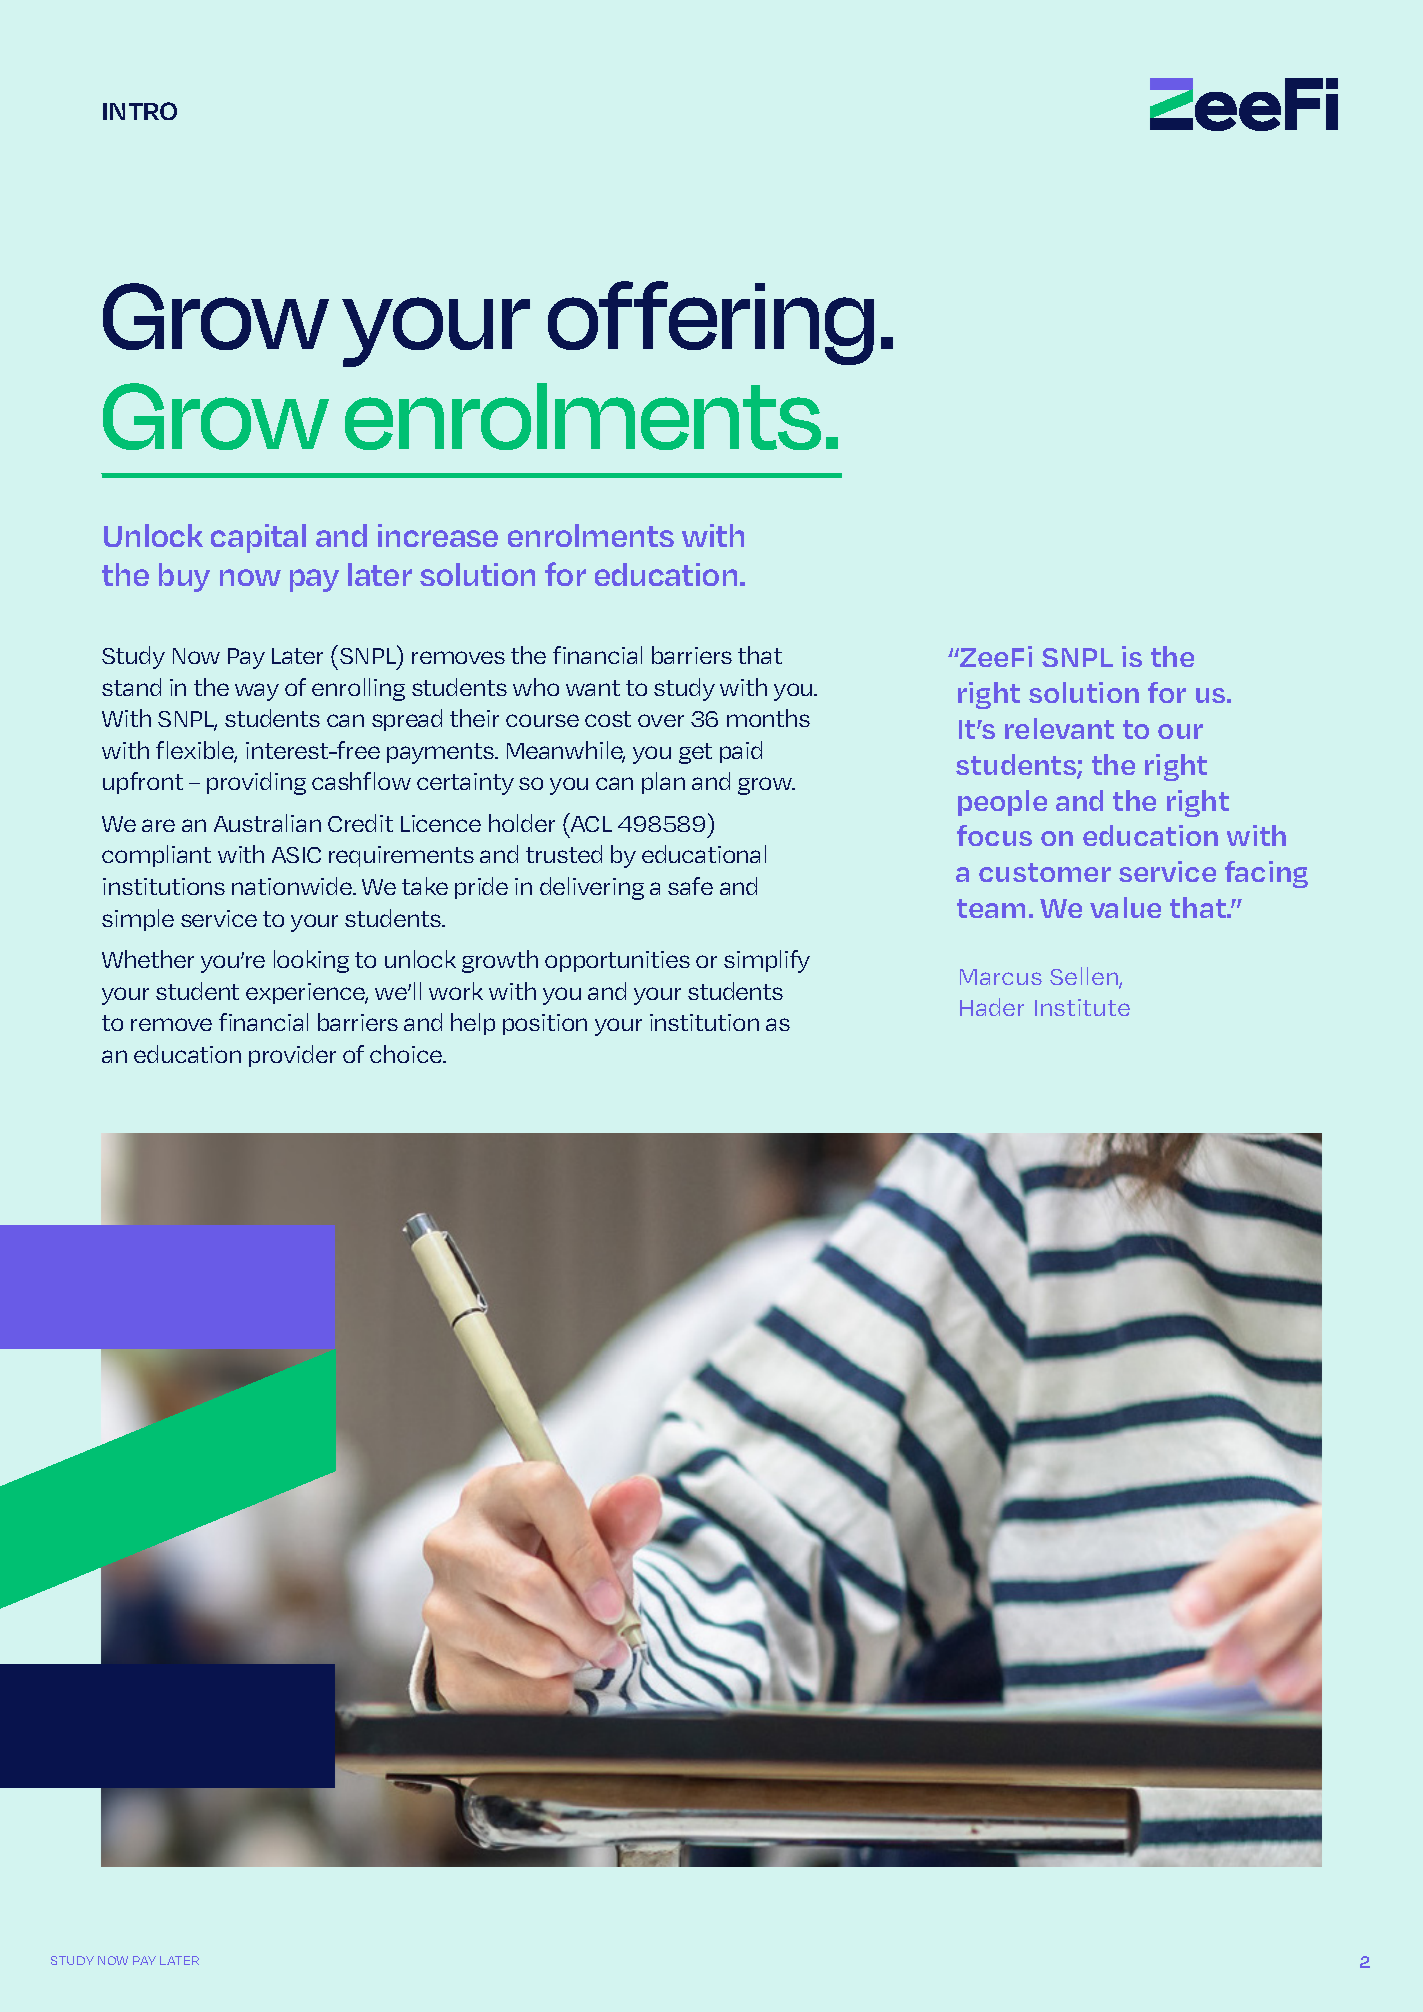 The height and width of the screenshot is (2012, 1423). I want to click on buy, so click(184, 577).
